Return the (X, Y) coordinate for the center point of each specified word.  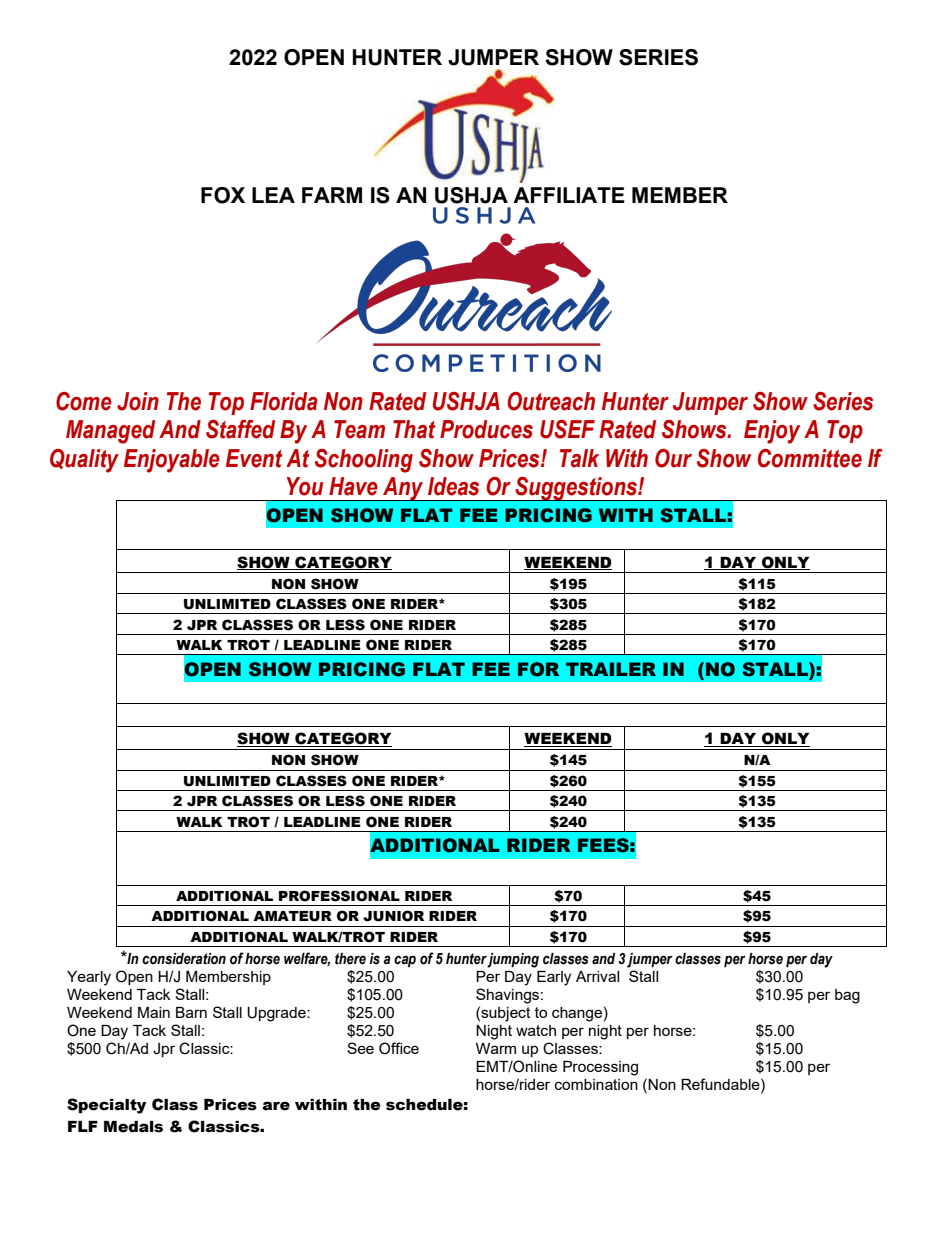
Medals (133, 1127)
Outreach (551, 401)
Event (254, 458)
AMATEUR (292, 916)
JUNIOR (393, 916)
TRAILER (611, 669)
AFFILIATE (569, 195)
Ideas (453, 486)
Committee (810, 458)
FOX (223, 195)
